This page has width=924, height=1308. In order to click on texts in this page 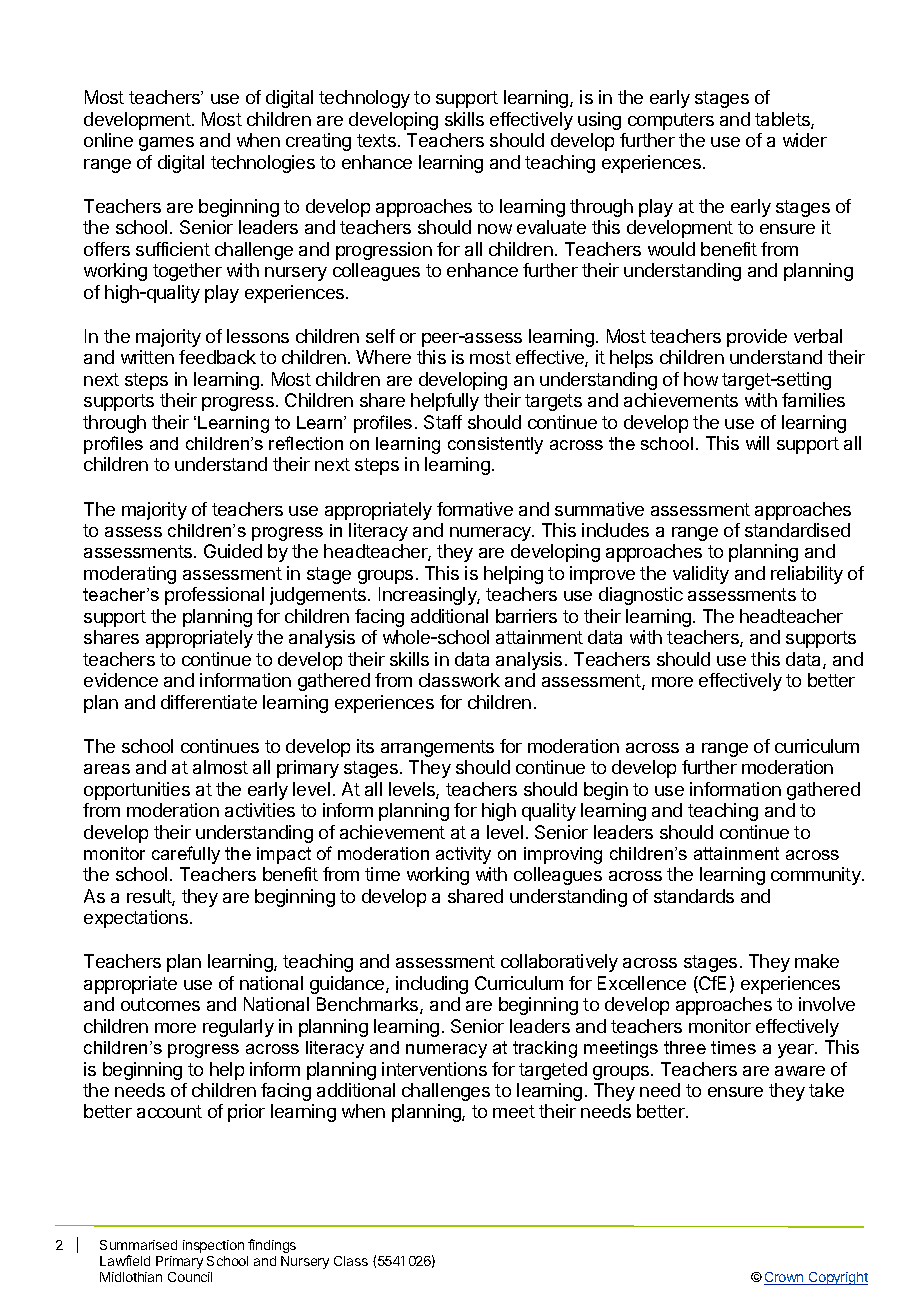, I will do `click(376, 140)`.
